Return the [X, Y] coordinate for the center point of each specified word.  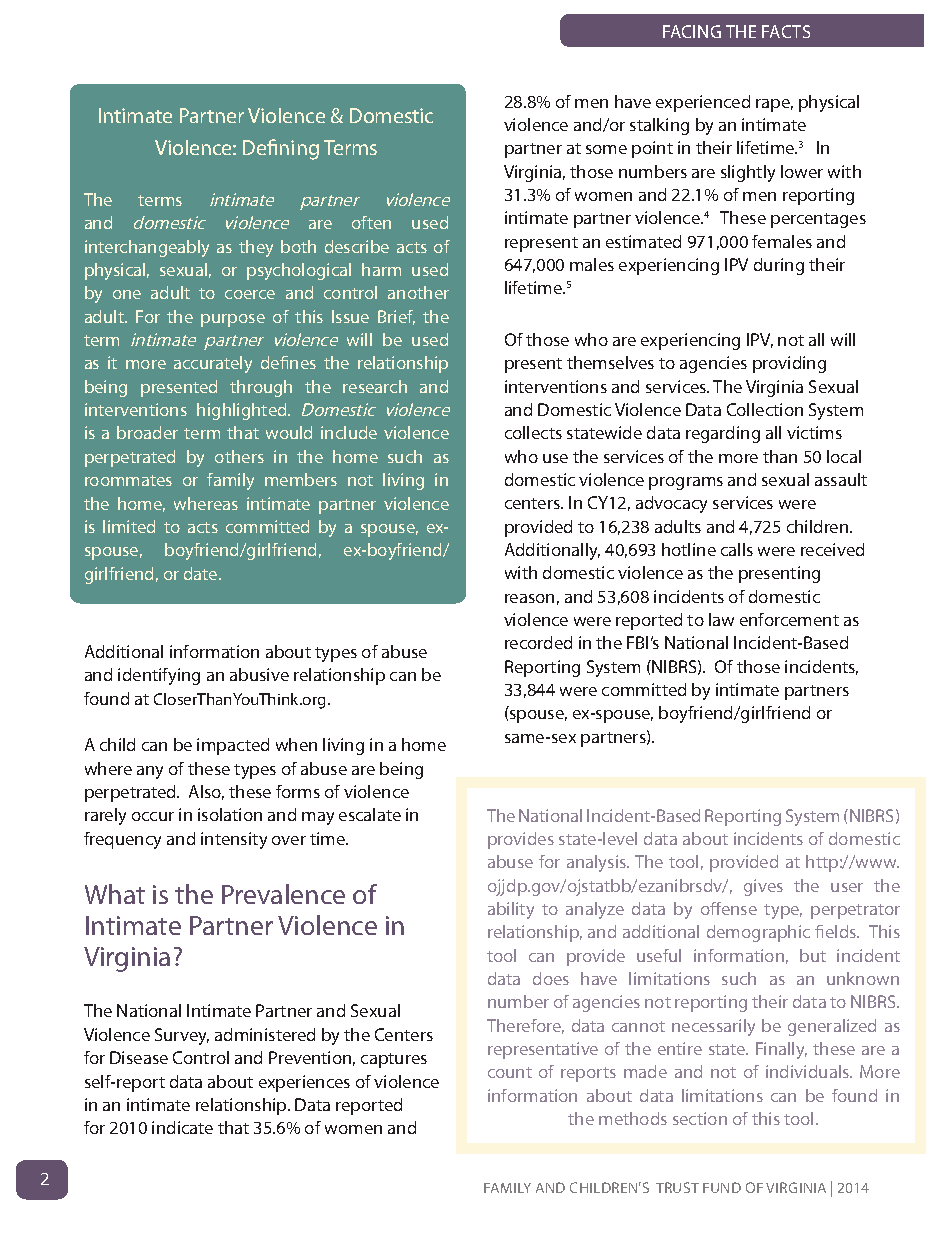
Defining [281, 149]
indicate [182, 1127]
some [606, 149]
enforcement [789, 619]
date [202, 573]
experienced [703, 103]
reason [529, 598]
